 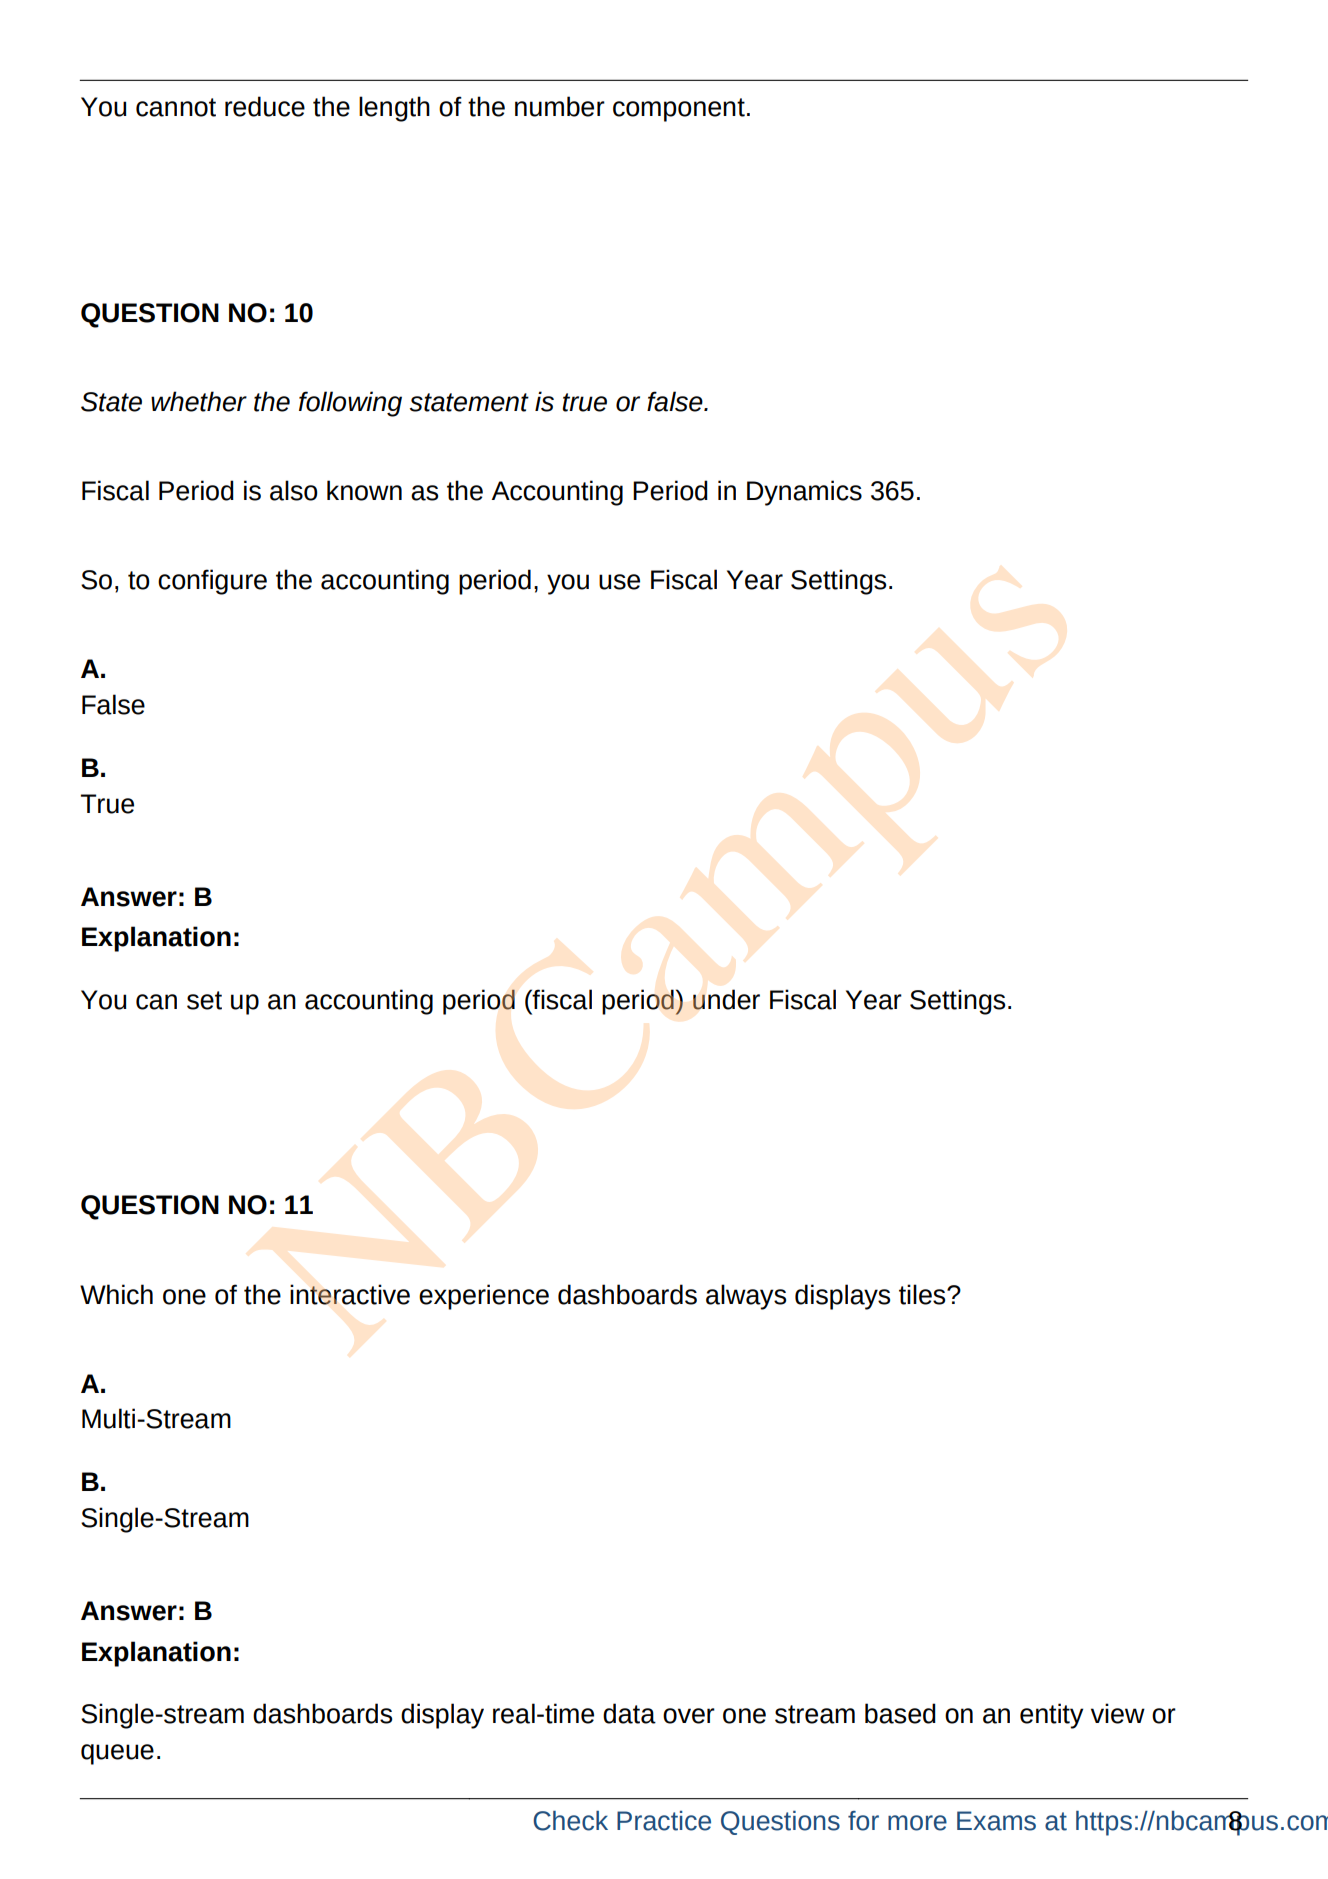 What do you see at coordinates (117, 1754) in the screenshot?
I see `queue` at bounding box center [117, 1754].
